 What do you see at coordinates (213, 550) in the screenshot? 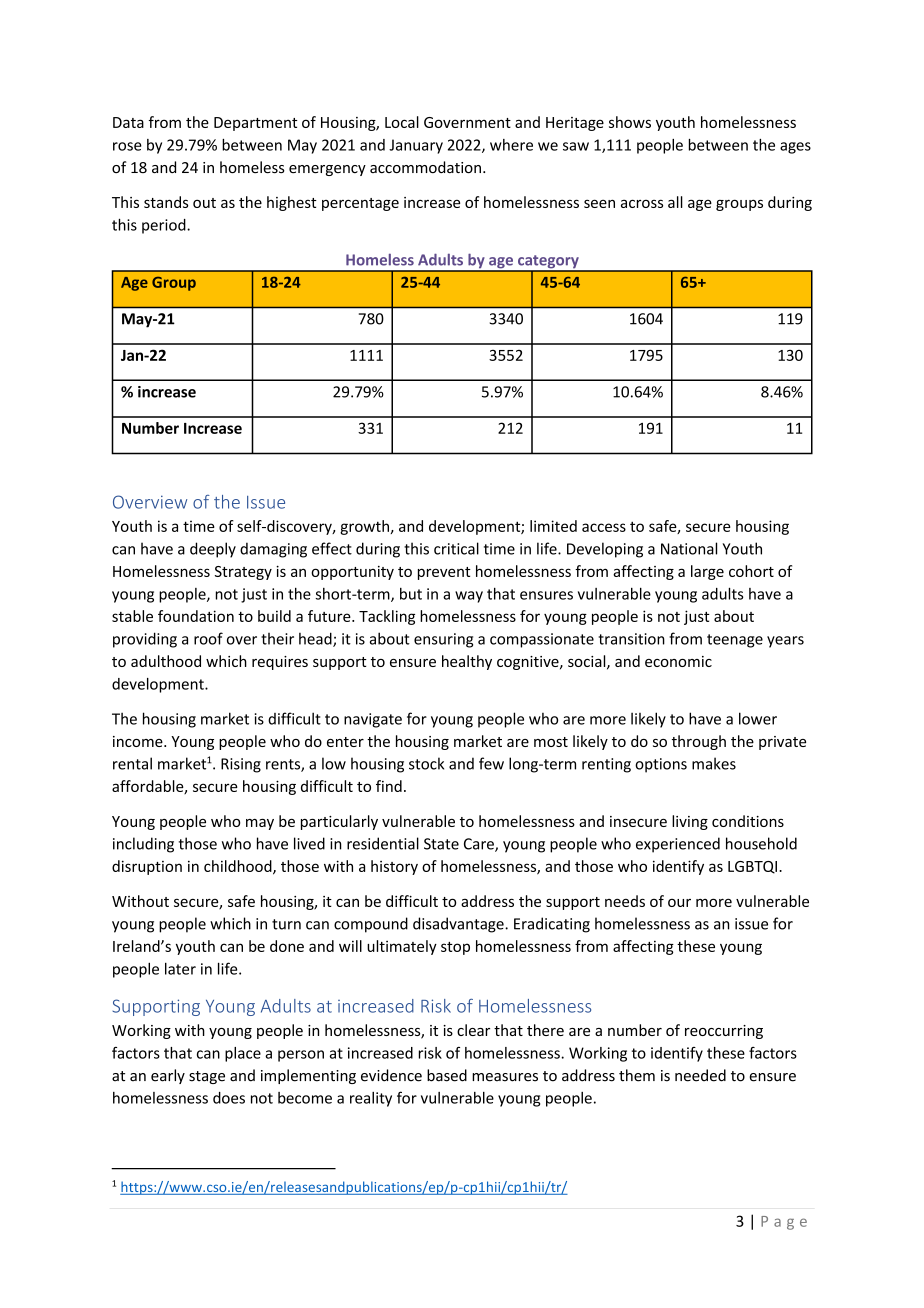
I see `deeply` at bounding box center [213, 550].
